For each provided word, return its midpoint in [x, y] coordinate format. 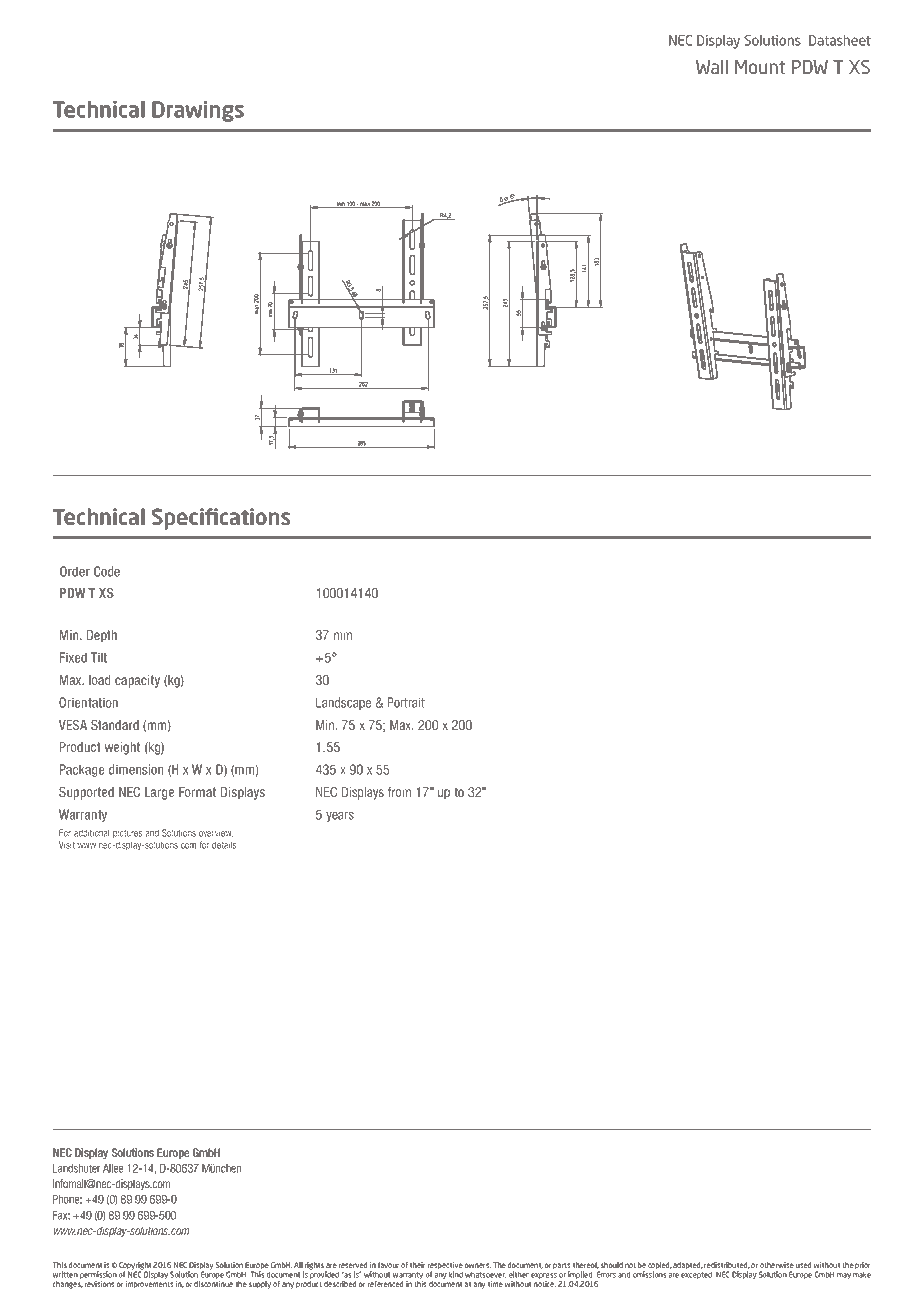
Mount [760, 67]
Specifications [221, 519]
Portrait [406, 702]
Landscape [343, 703]
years [340, 817]
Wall [712, 67]
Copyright [135, 1267]
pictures [127, 834]
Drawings [198, 111]
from [399, 792]
